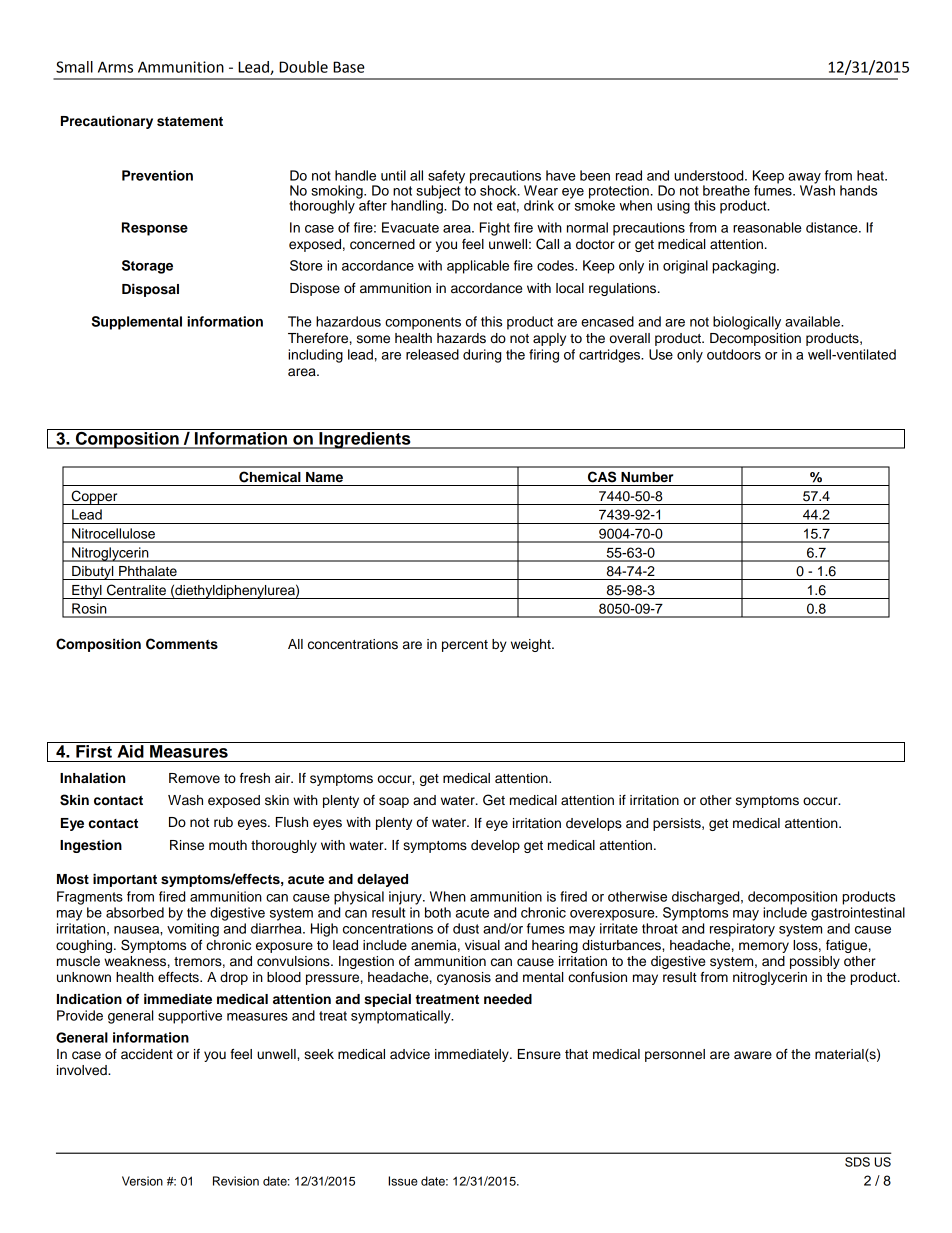  Describe the element at coordinates (142, 1181) in the screenshot. I see `Version` at that location.
